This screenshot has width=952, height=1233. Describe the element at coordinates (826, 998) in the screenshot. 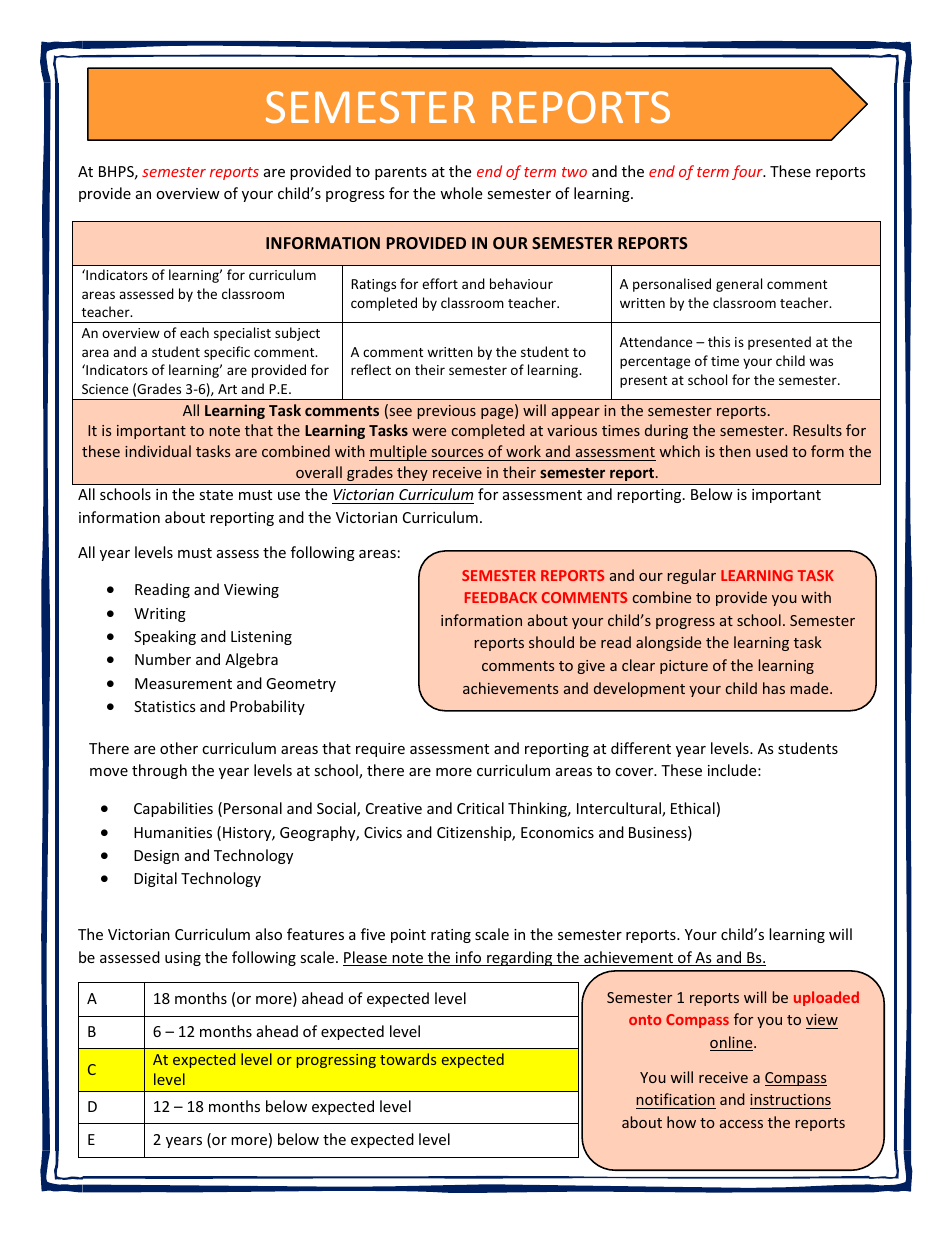

I see `uploaded` at that location.
